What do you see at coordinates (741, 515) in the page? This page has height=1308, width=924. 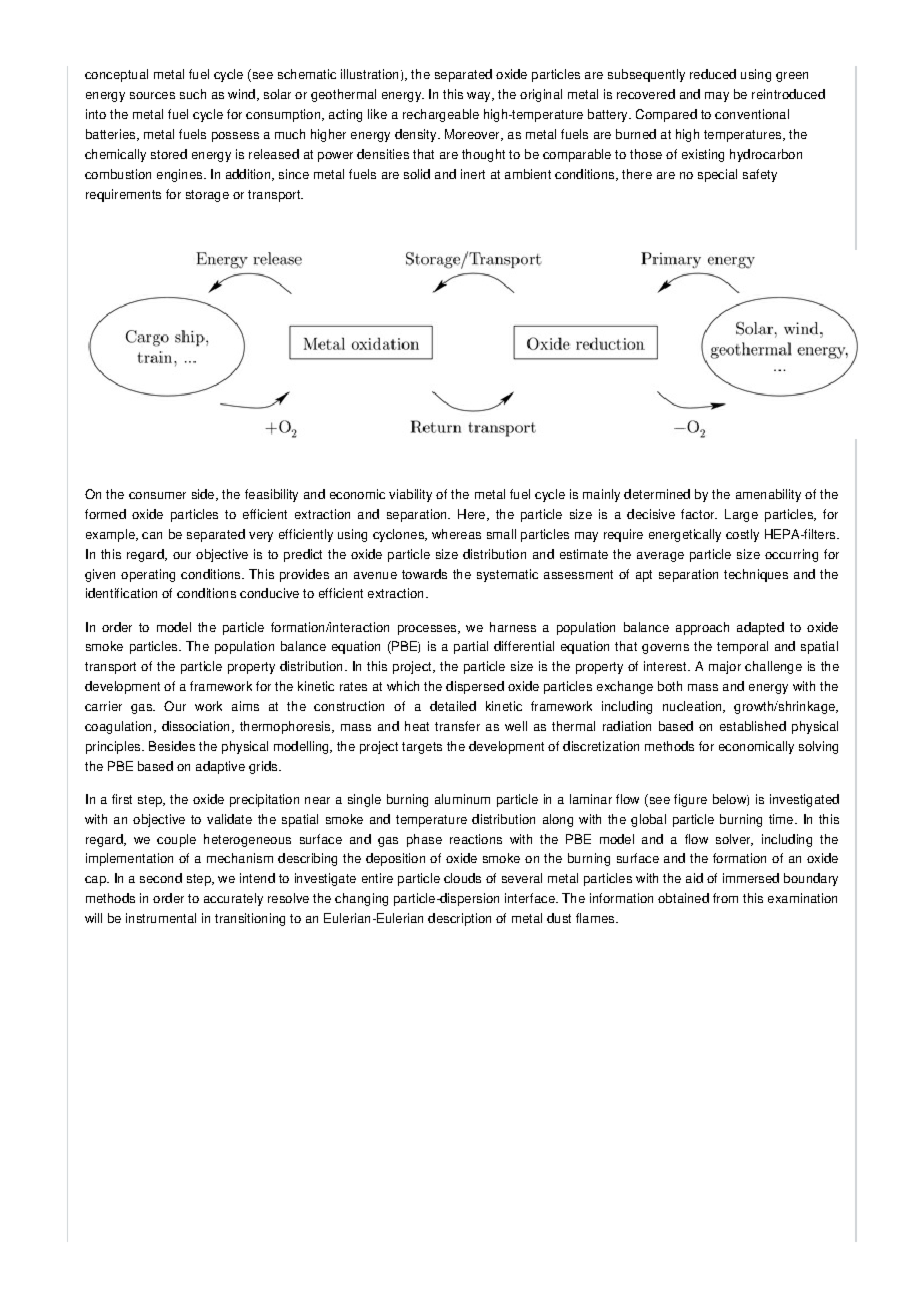 I see `Large` at bounding box center [741, 515].
